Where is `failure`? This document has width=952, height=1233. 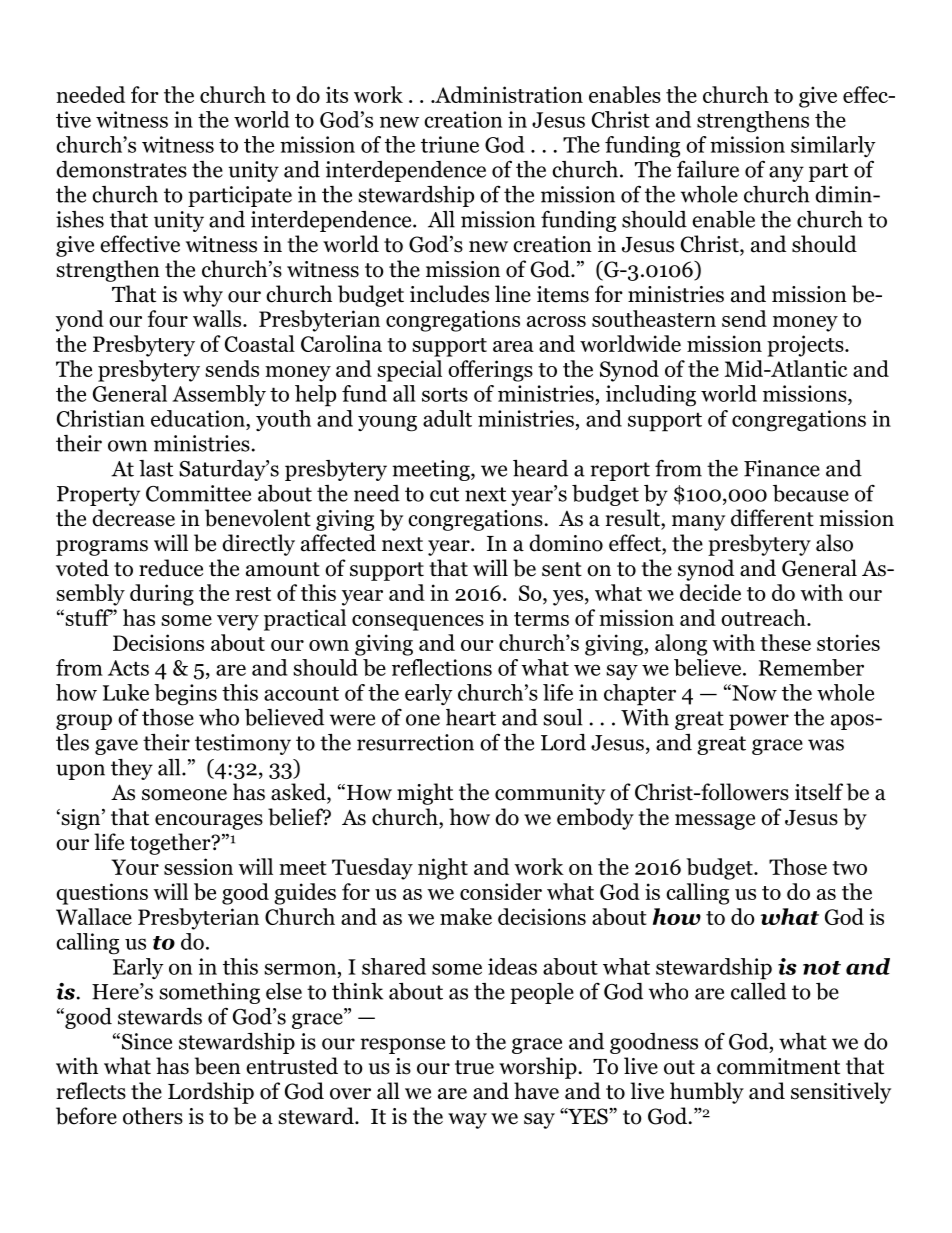
failure is located at coordinates (708, 169).
